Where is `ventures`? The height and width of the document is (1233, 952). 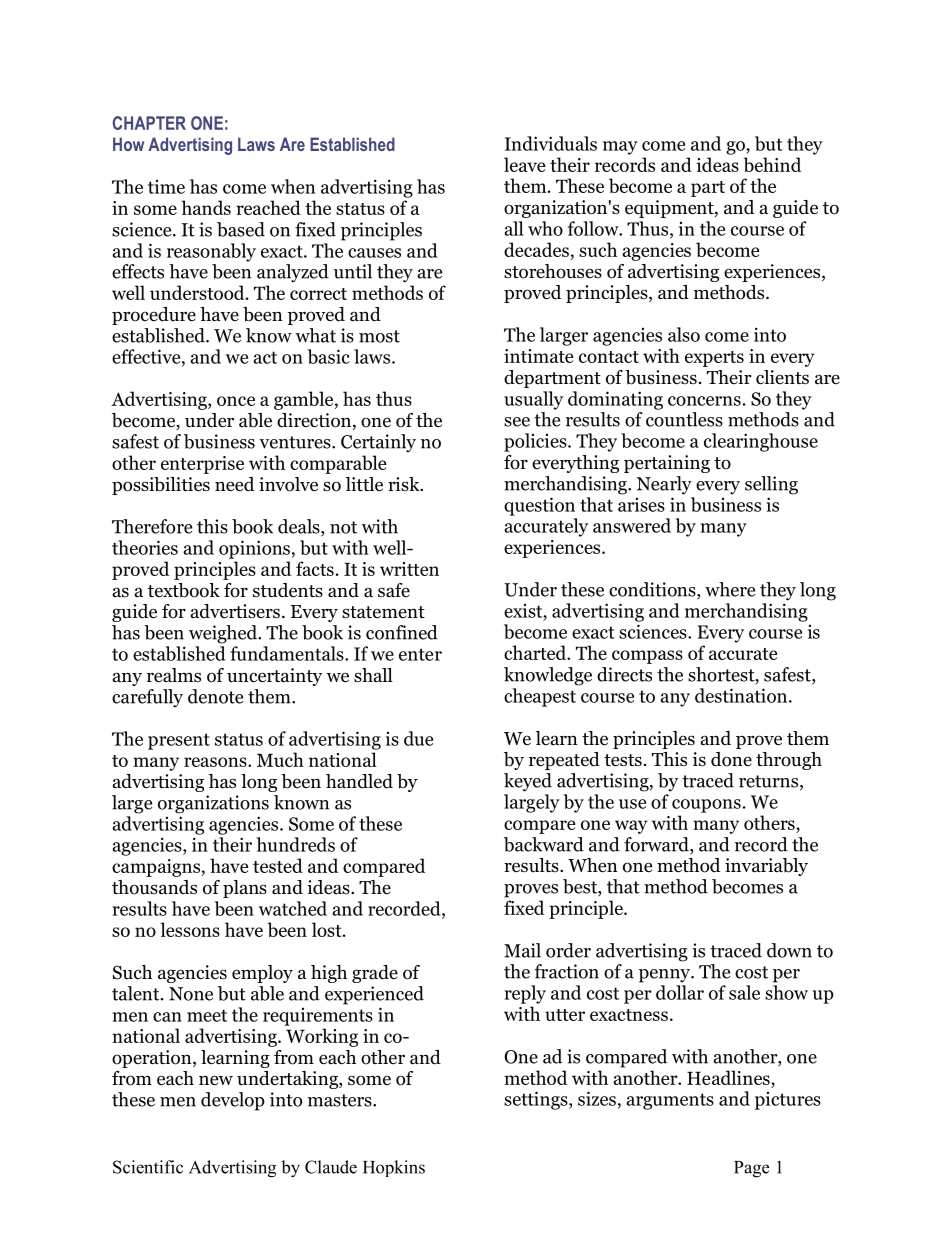 ventures is located at coordinates (296, 442).
